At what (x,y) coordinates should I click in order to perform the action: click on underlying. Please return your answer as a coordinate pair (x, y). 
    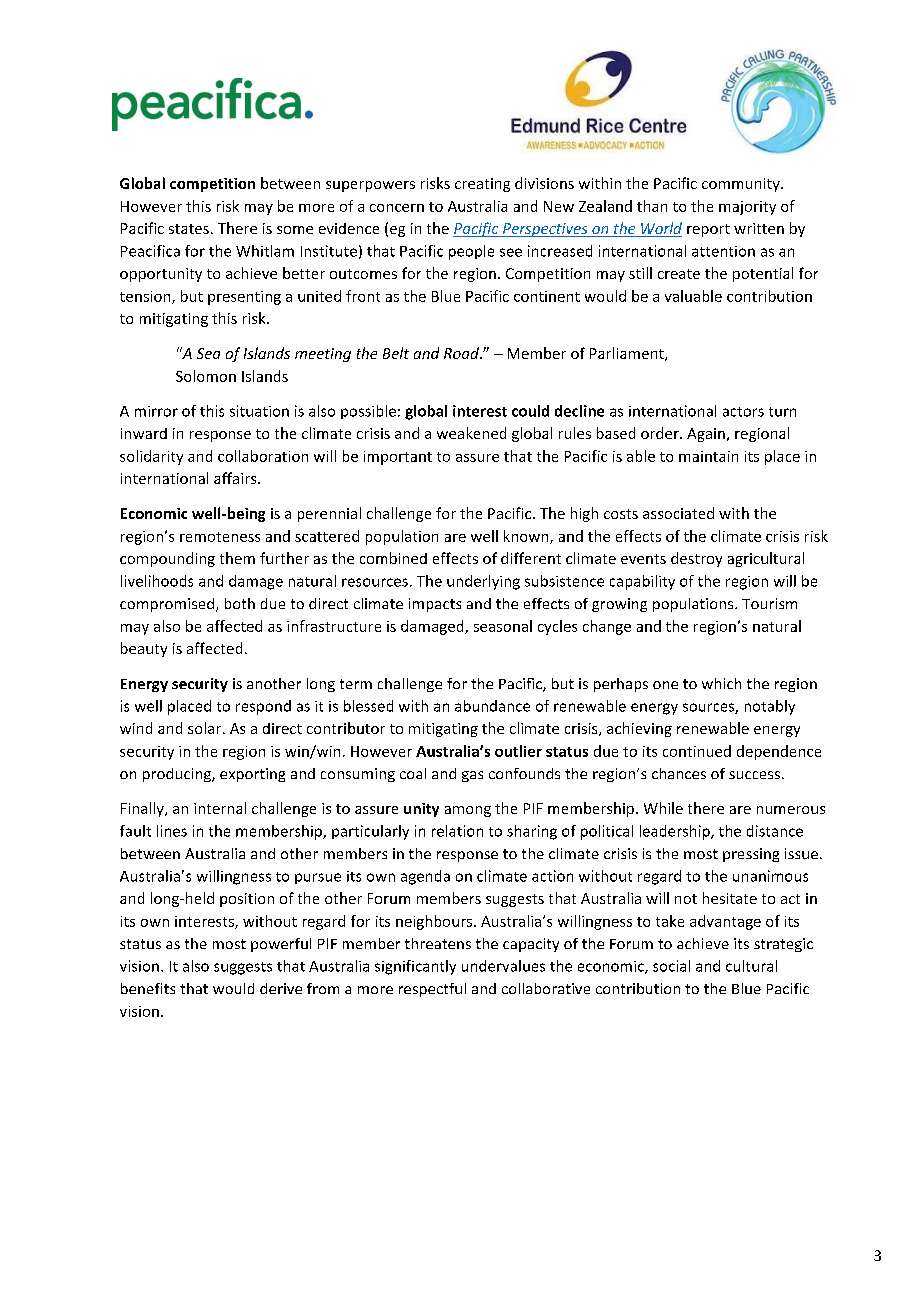
    Looking at the image, I should click on (483, 582).
